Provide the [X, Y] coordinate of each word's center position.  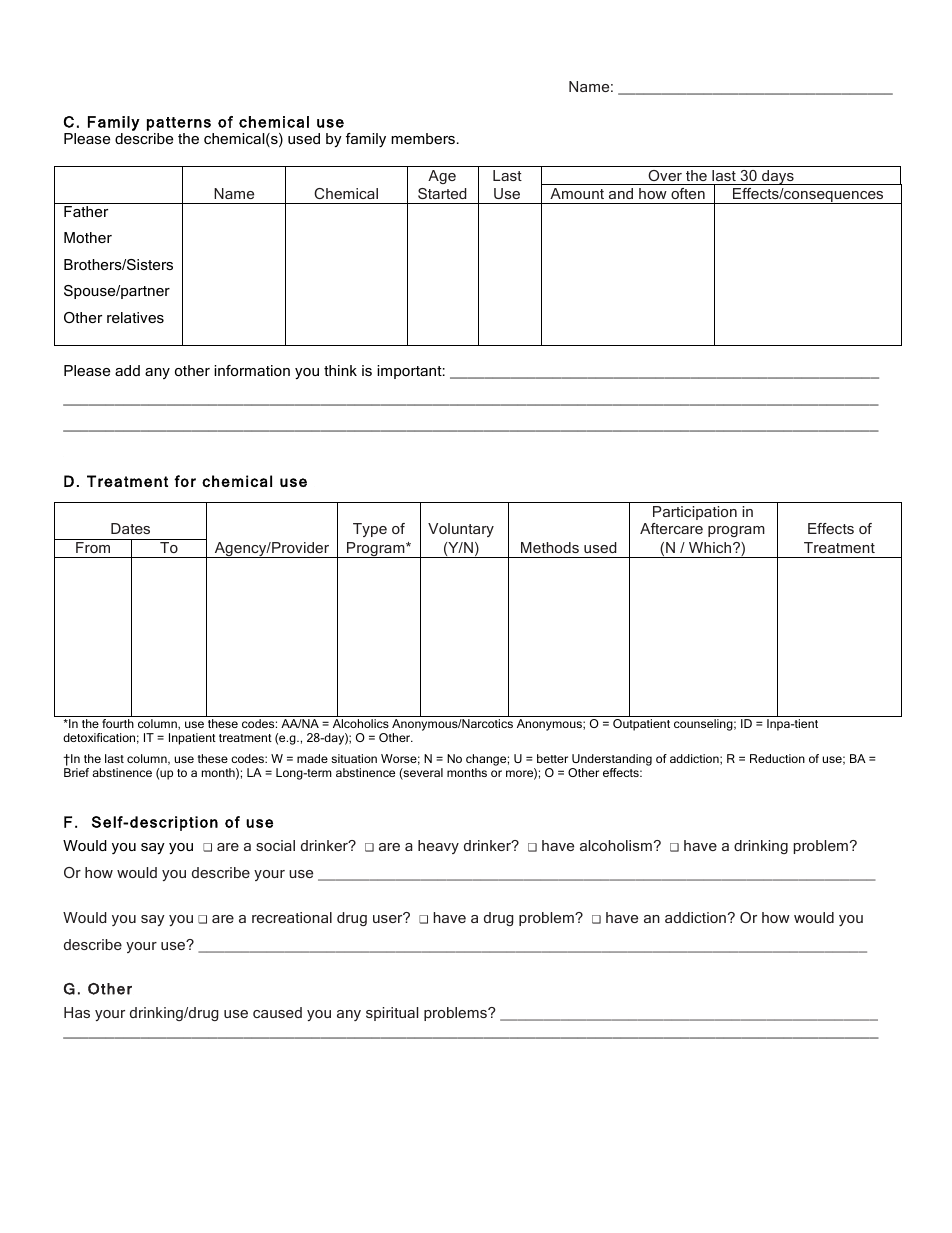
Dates [130, 528]
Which [711, 547]
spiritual [392, 1014]
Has [77, 1012]
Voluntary [461, 530]
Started [442, 193]
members [423, 138]
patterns [179, 124]
